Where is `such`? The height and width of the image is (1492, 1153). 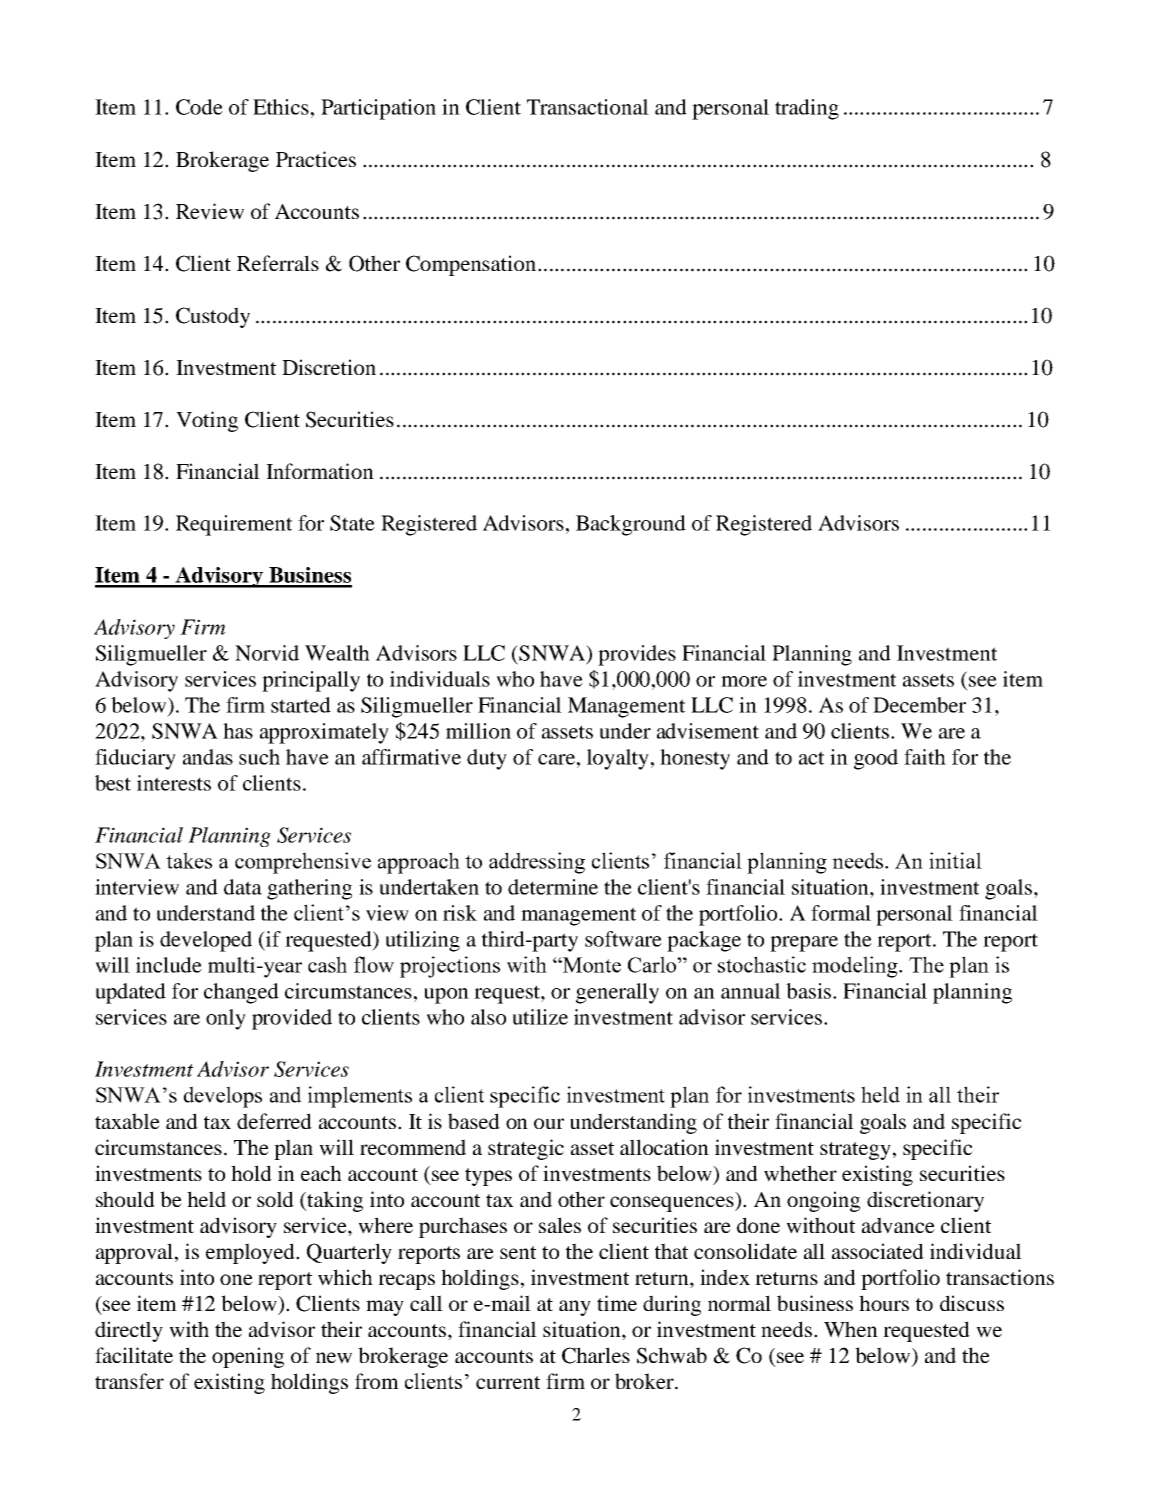
such is located at coordinates (259, 757).
